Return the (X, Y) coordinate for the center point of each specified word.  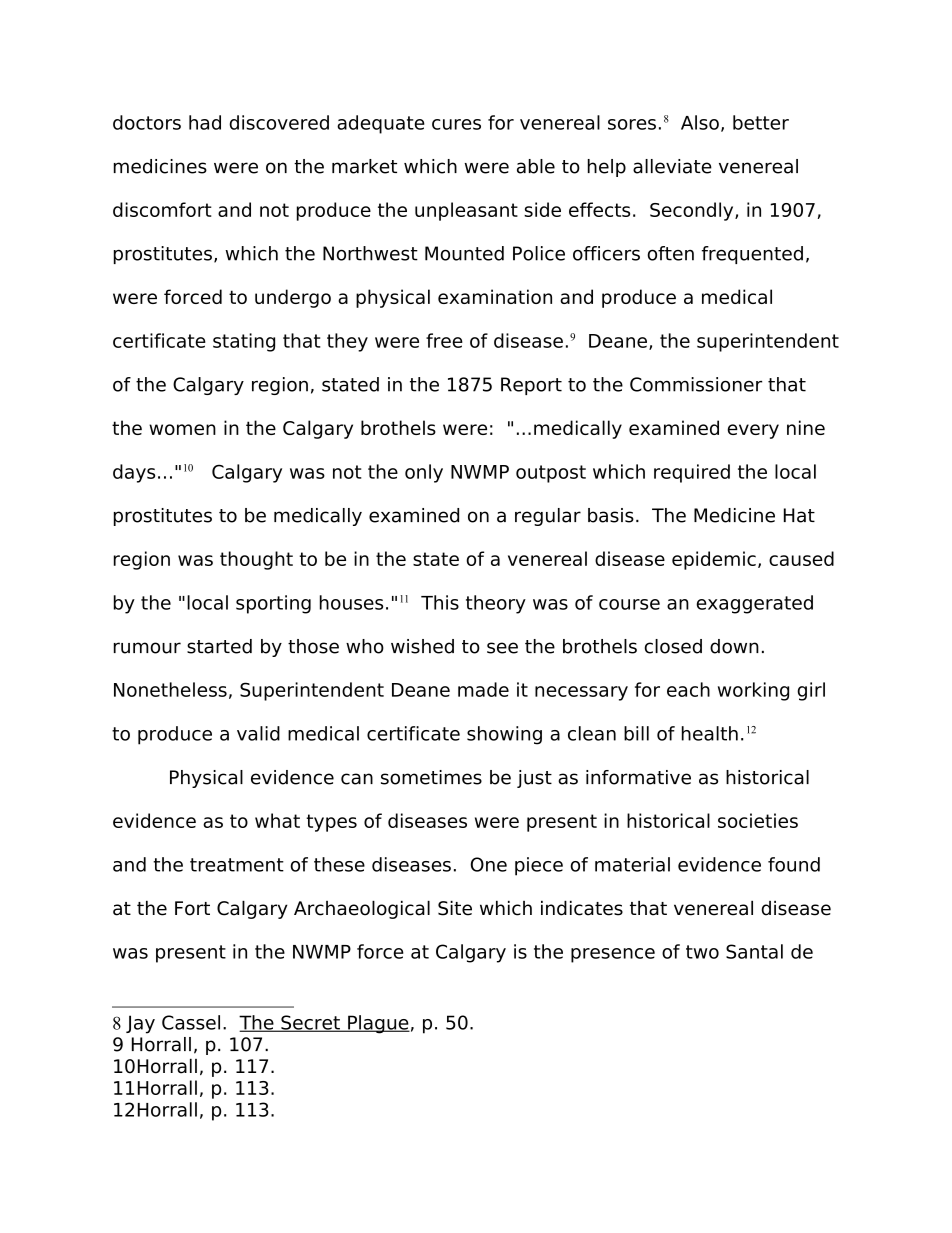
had (205, 122)
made (483, 689)
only (424, 473)
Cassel (191, 1022)
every (753, 431)
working (753, 691)
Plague (378, 1024)
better (761, 122)
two (702, 952)
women (182, 429)
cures (456, 124)
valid (258, 733)
